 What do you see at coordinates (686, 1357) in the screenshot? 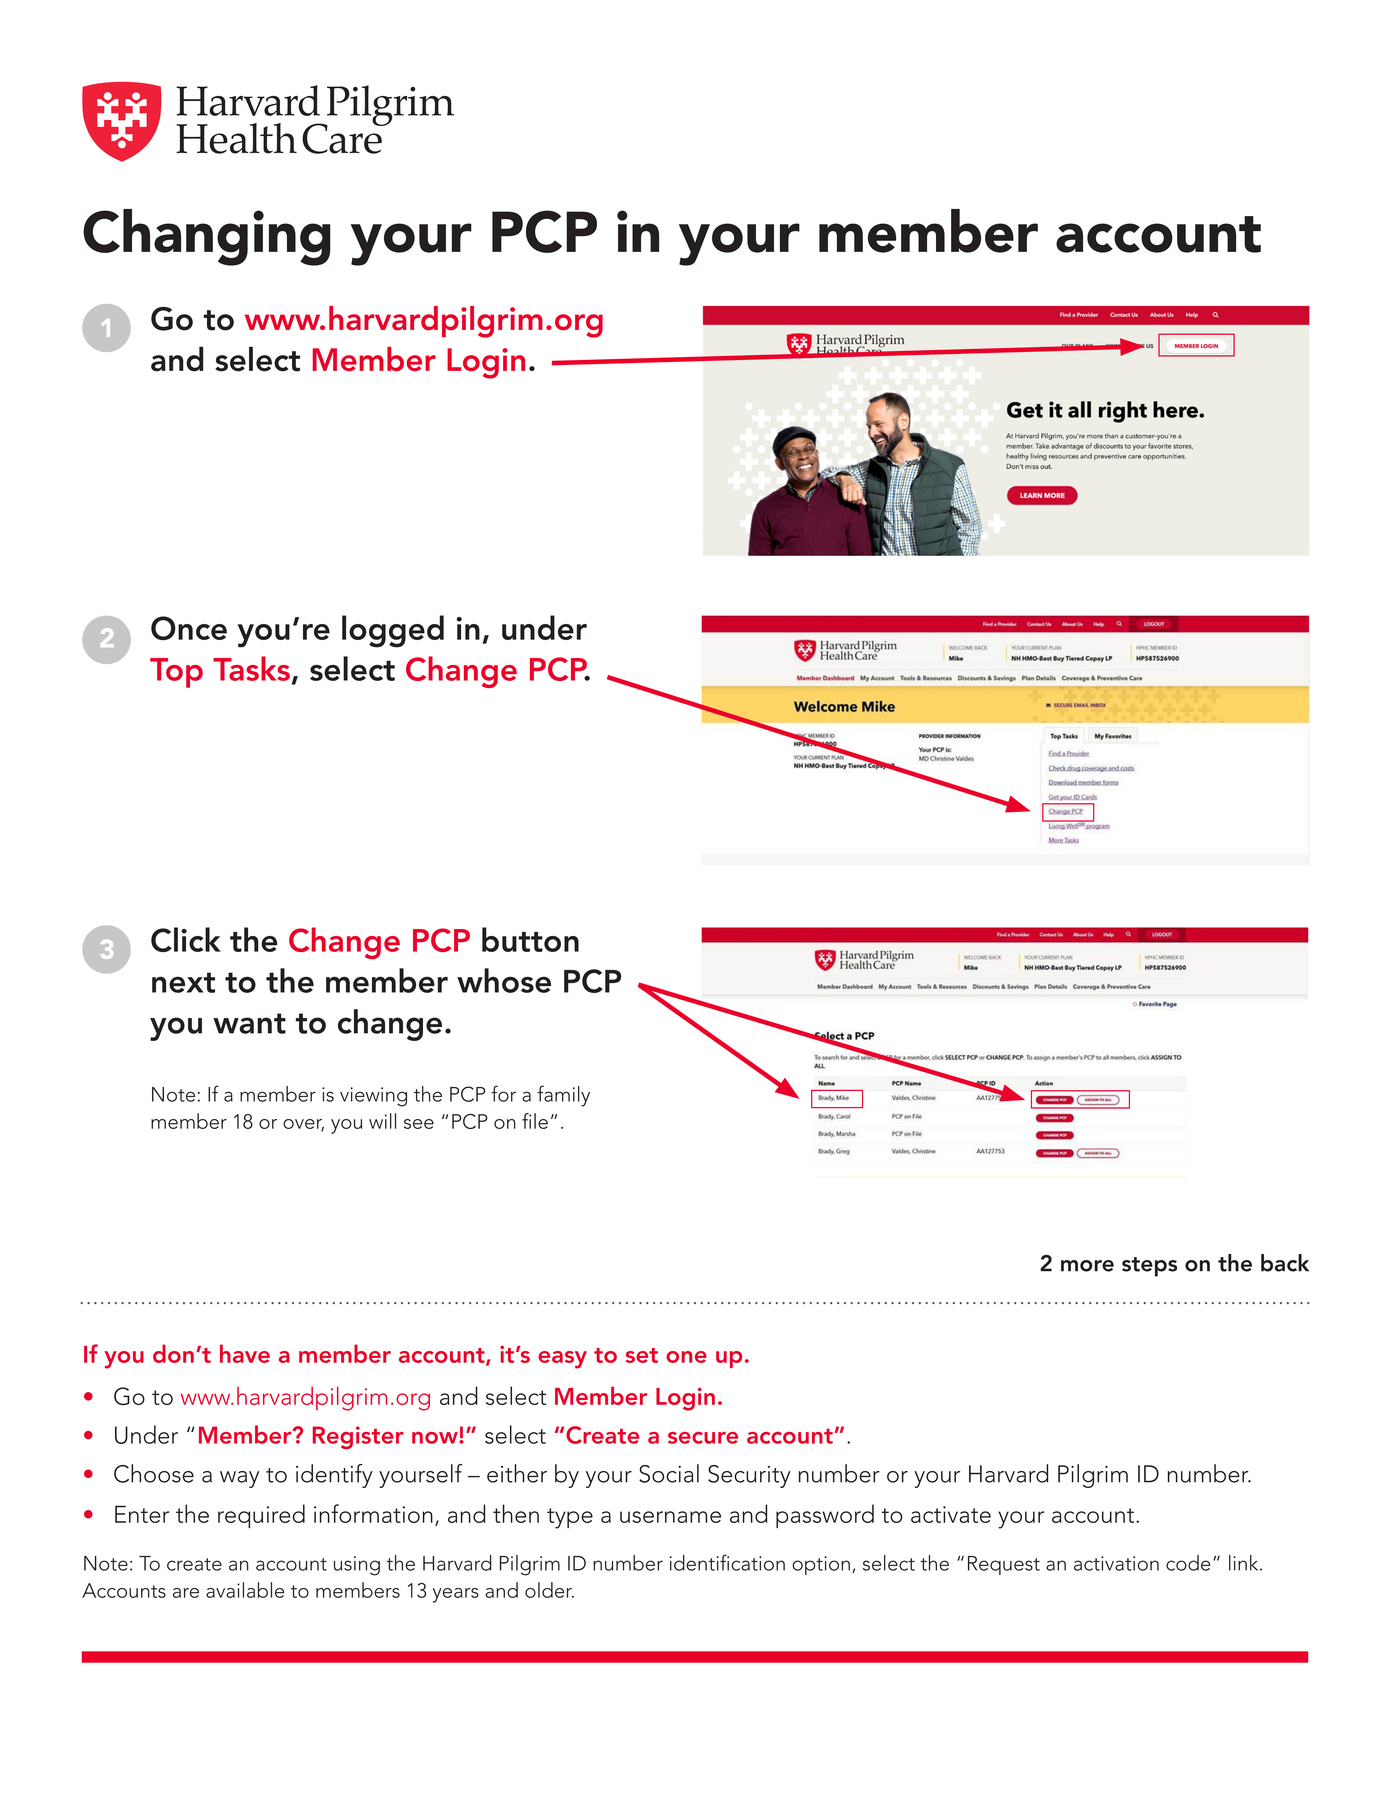
I see `one` at bounding box center [686, 1357].
